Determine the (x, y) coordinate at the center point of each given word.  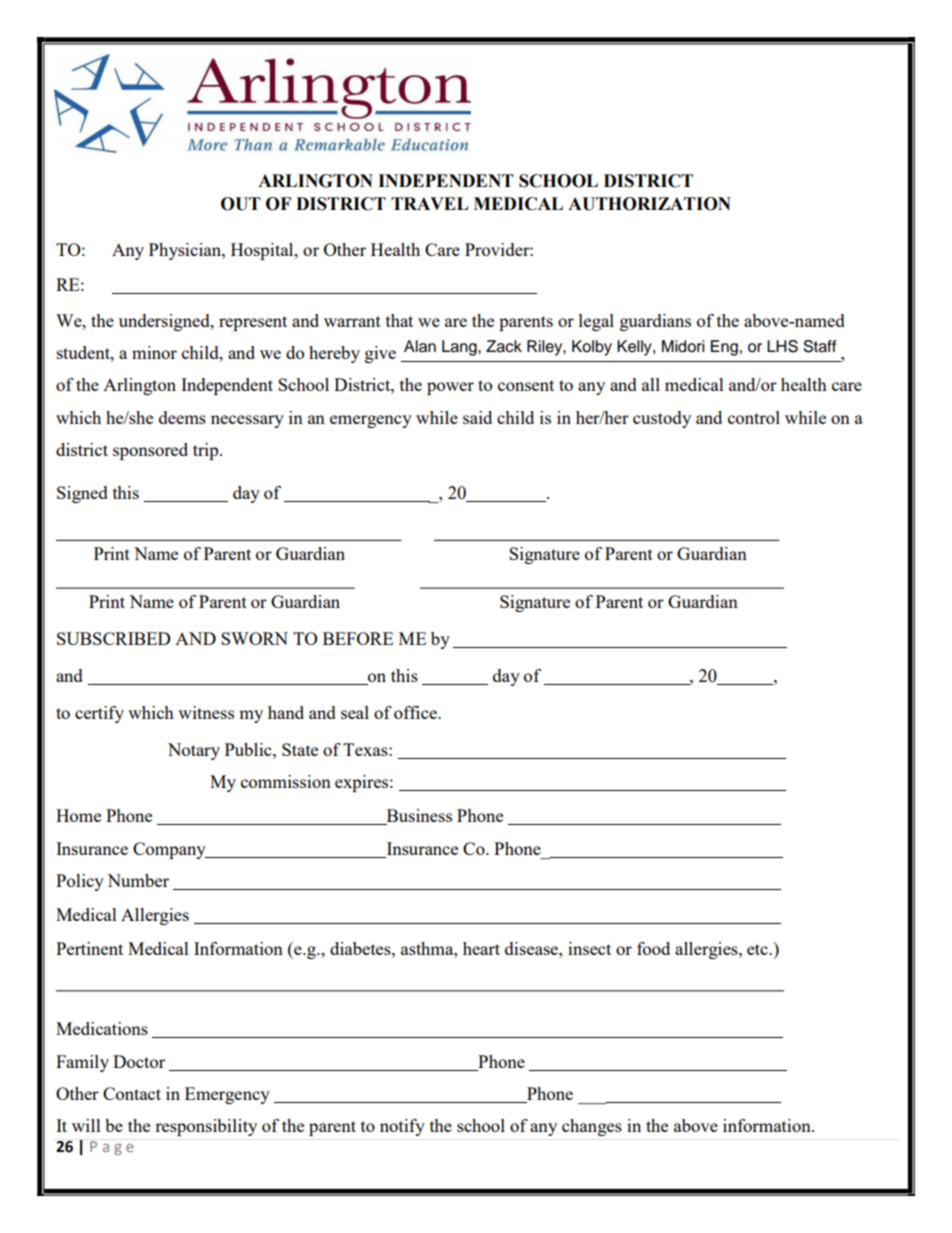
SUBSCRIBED (114, 638)
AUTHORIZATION (649, 204)
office (416, 712)
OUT (241, 204)
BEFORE (358, 638)
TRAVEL (429, 203)
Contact (132, 1093)
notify (402, 1127)
